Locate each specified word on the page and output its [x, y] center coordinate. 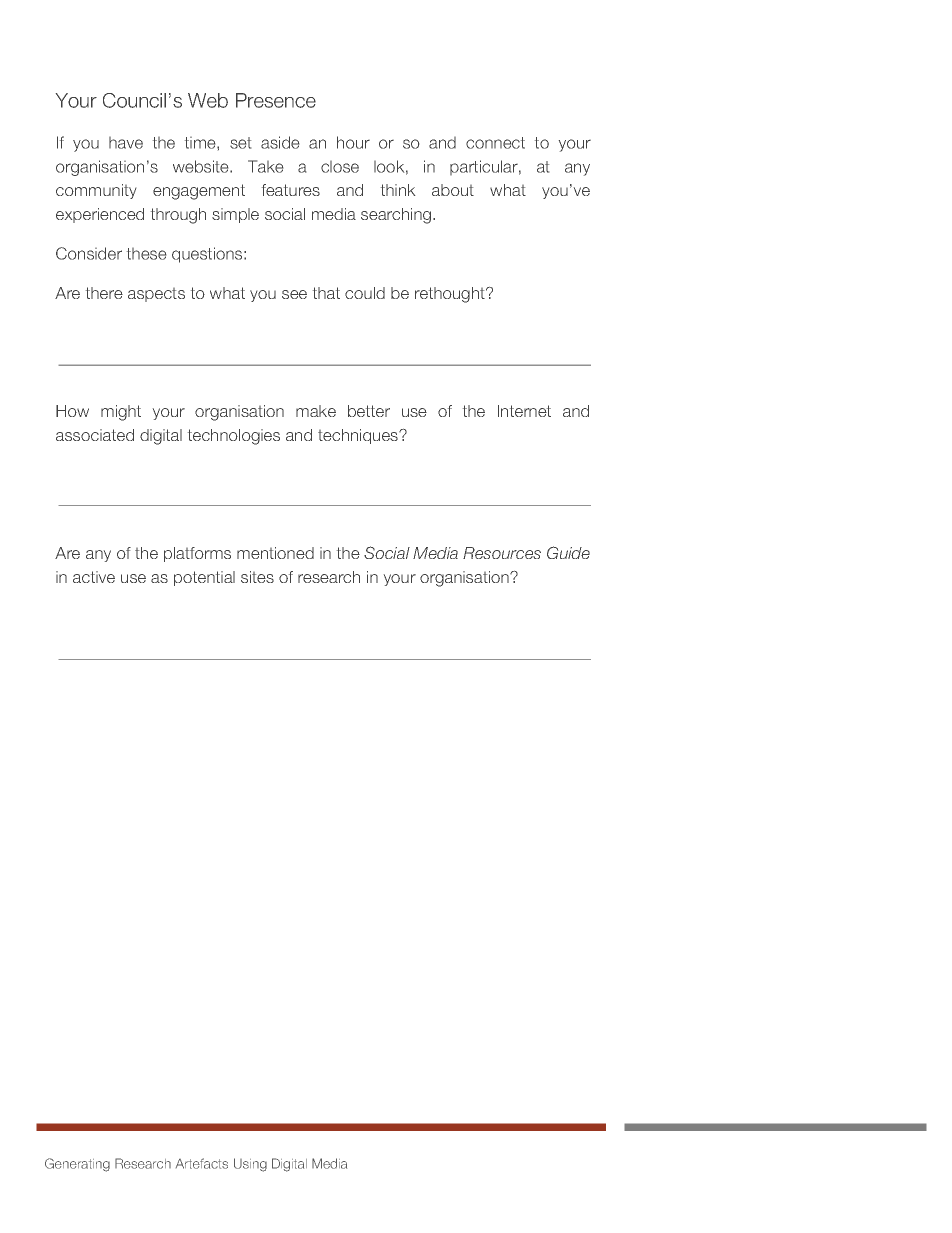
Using [250, 1165]
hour [353, 142]
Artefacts [202, 1163]
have [126, 143]
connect [495, 143]
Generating [77, 1165]
